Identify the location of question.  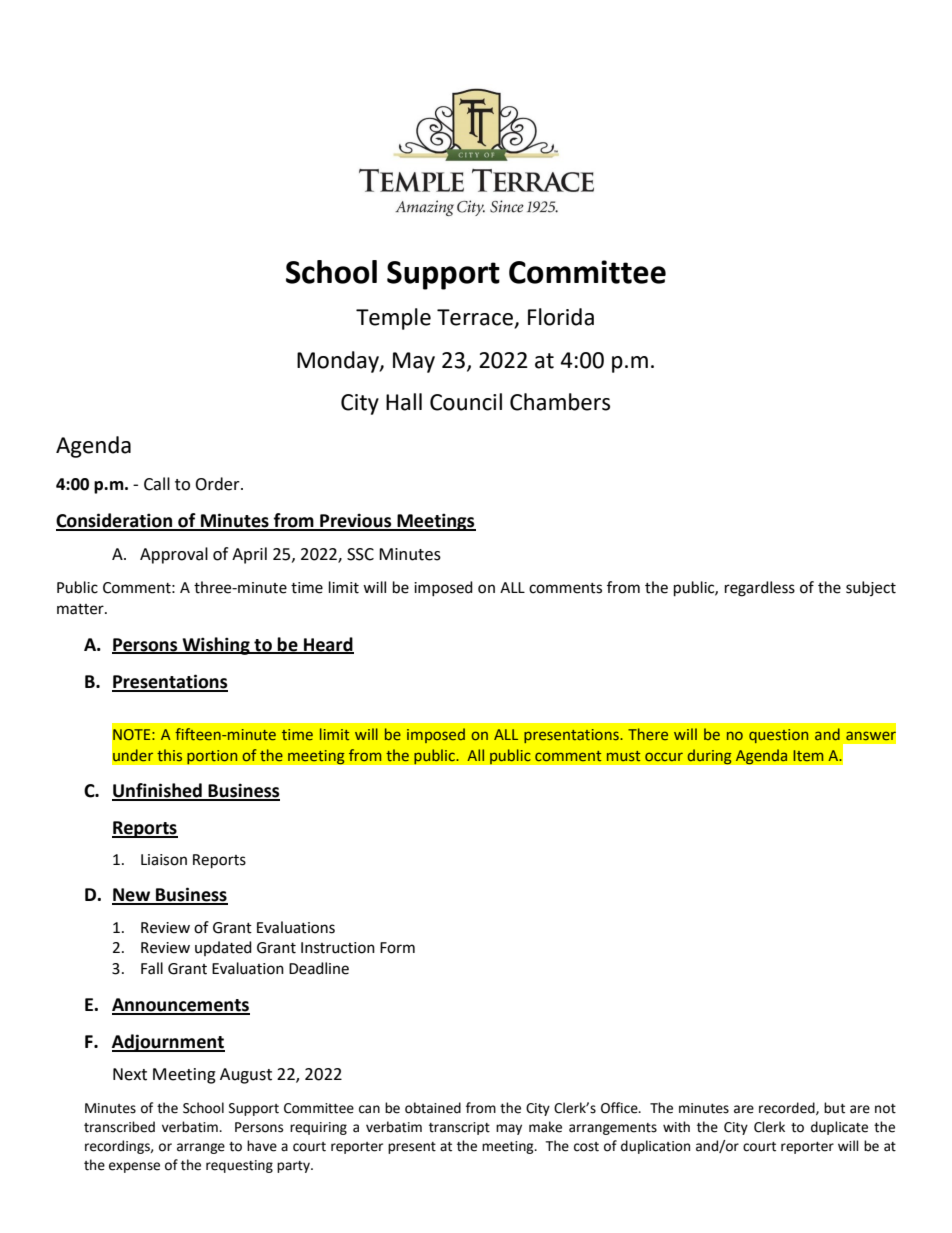
(778, 736).
